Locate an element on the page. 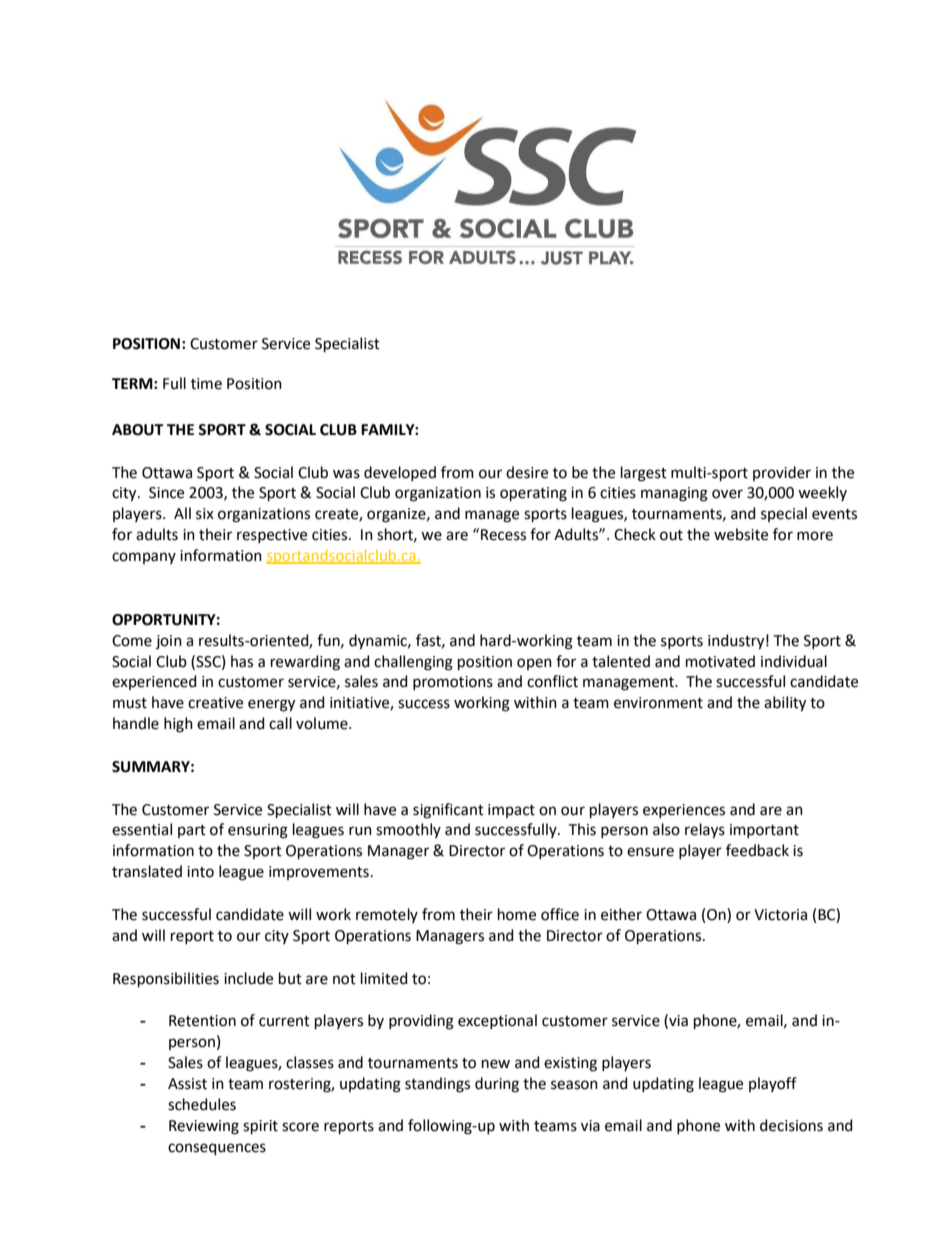 Image resolution: width=952 pixels, height=1233 pixels. Reviewing is located at coordinates (204, 1127).
